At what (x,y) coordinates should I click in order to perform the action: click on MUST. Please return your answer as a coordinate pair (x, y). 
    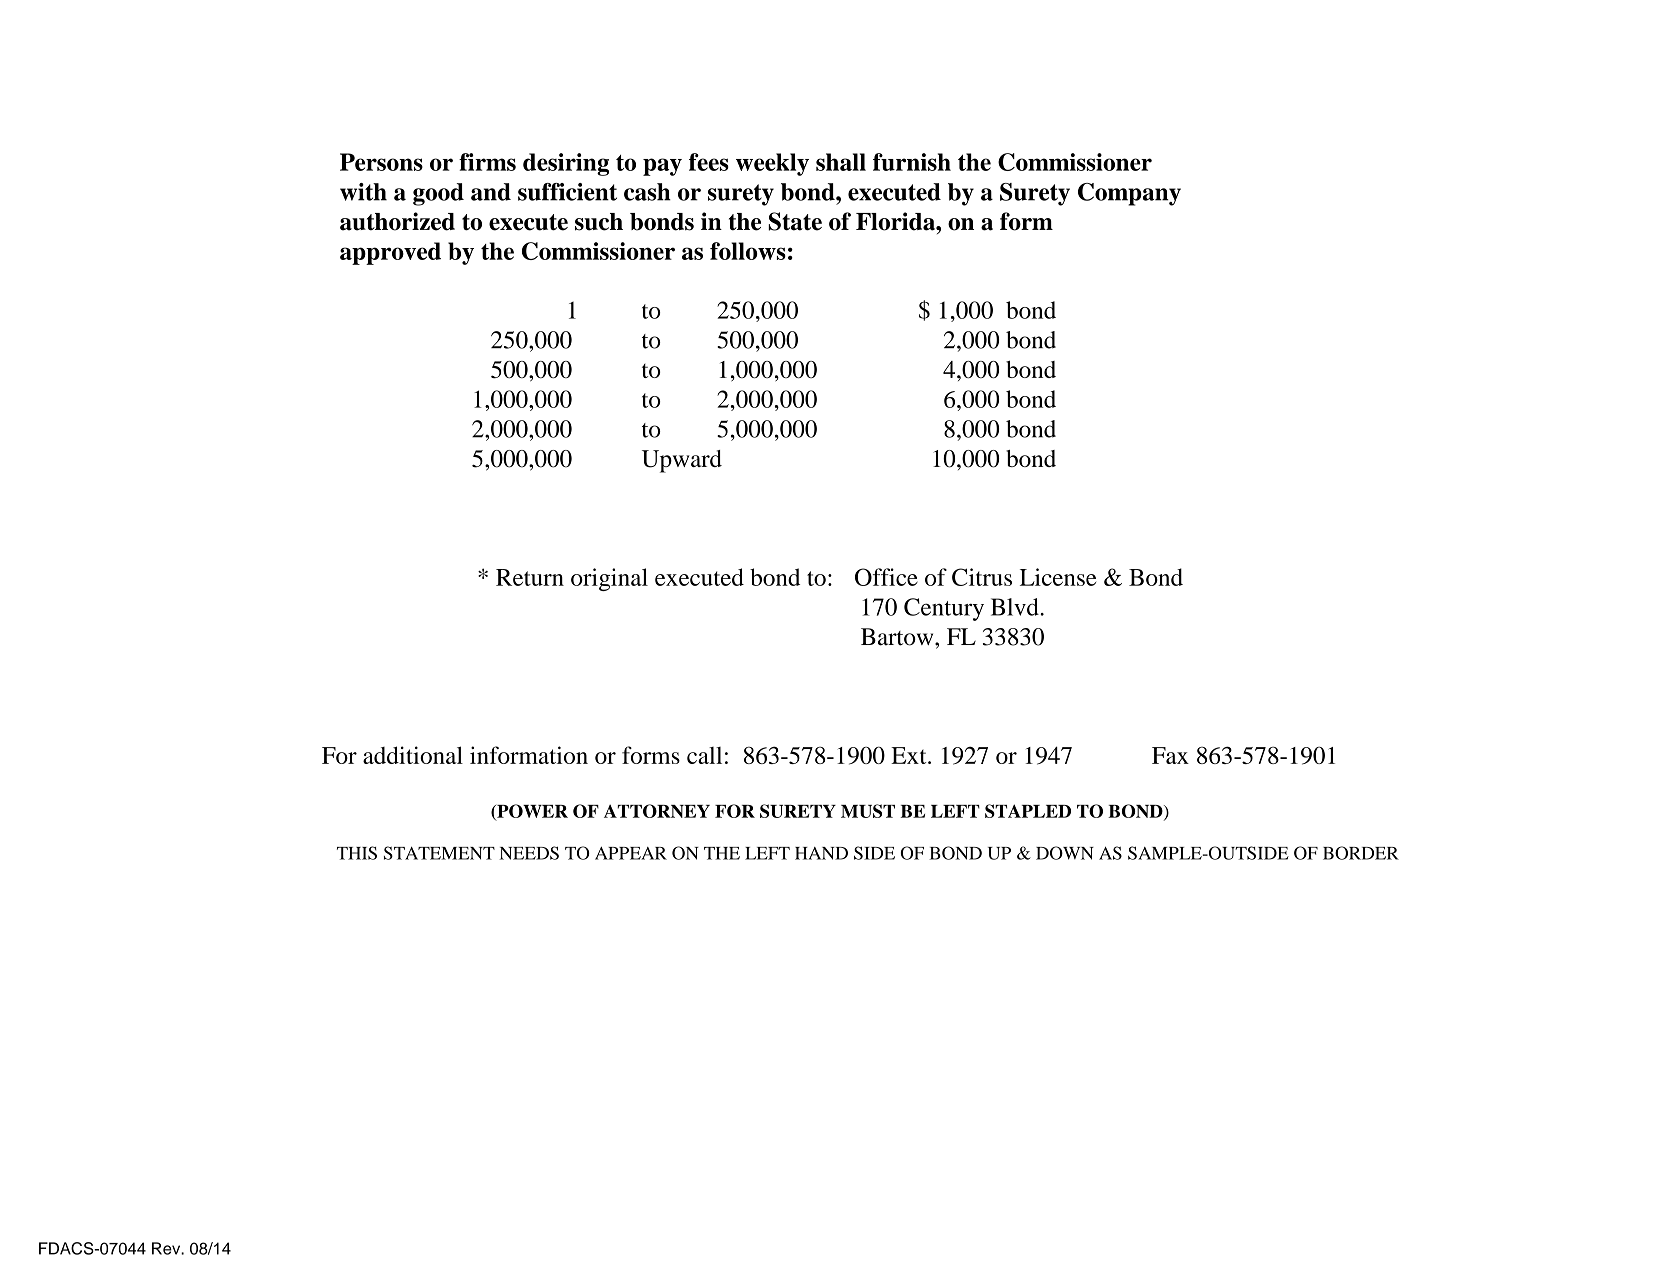
    Looking at the image, I should click on (868, 811).
